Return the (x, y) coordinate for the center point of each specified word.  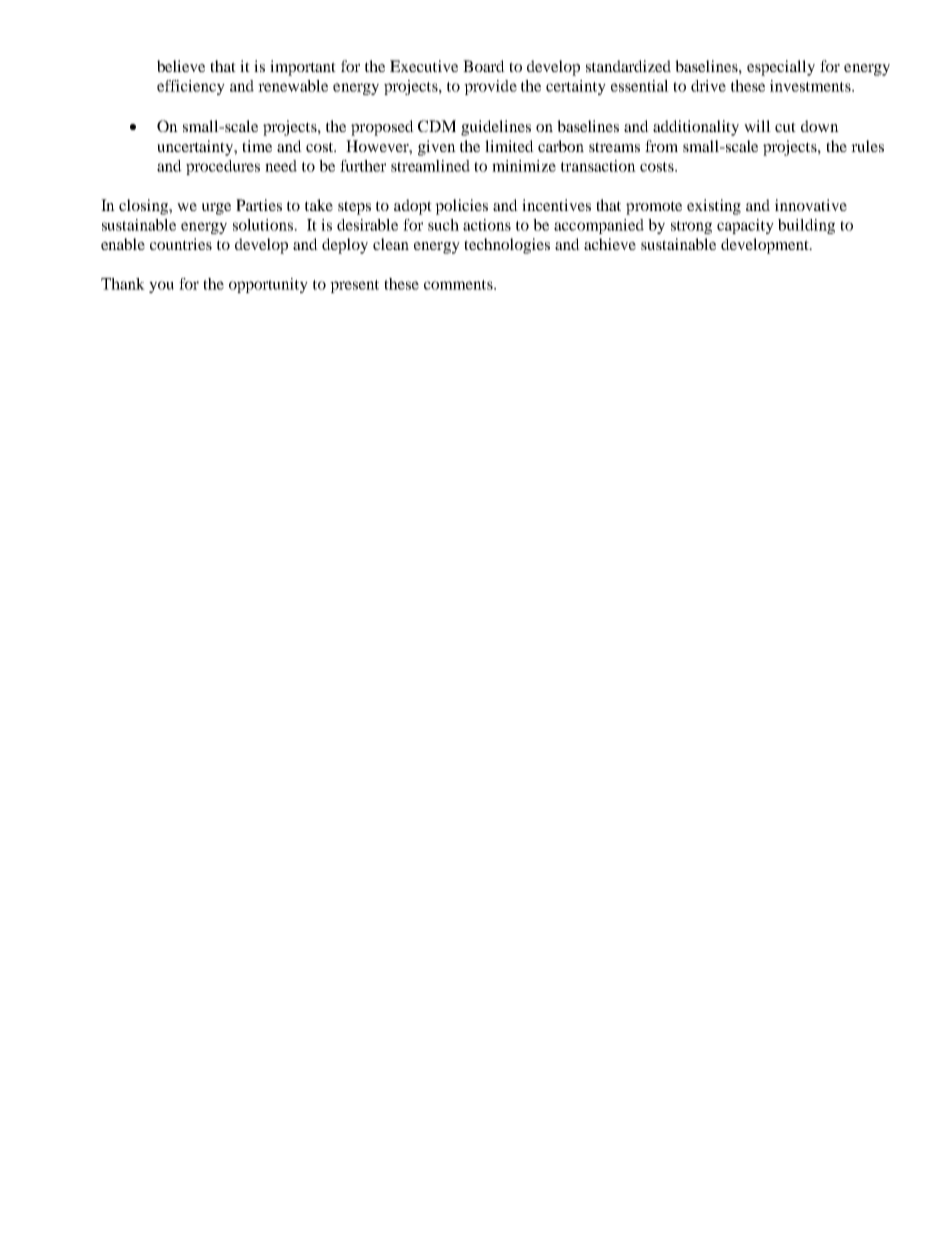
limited (509, 146)
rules (867, 146)
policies (461, 207)
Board (484, 66)
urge (216, 209)
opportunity (268, 285)
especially (781, 68)
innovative (811, 205)
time (257, 146)
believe (181, 66)
